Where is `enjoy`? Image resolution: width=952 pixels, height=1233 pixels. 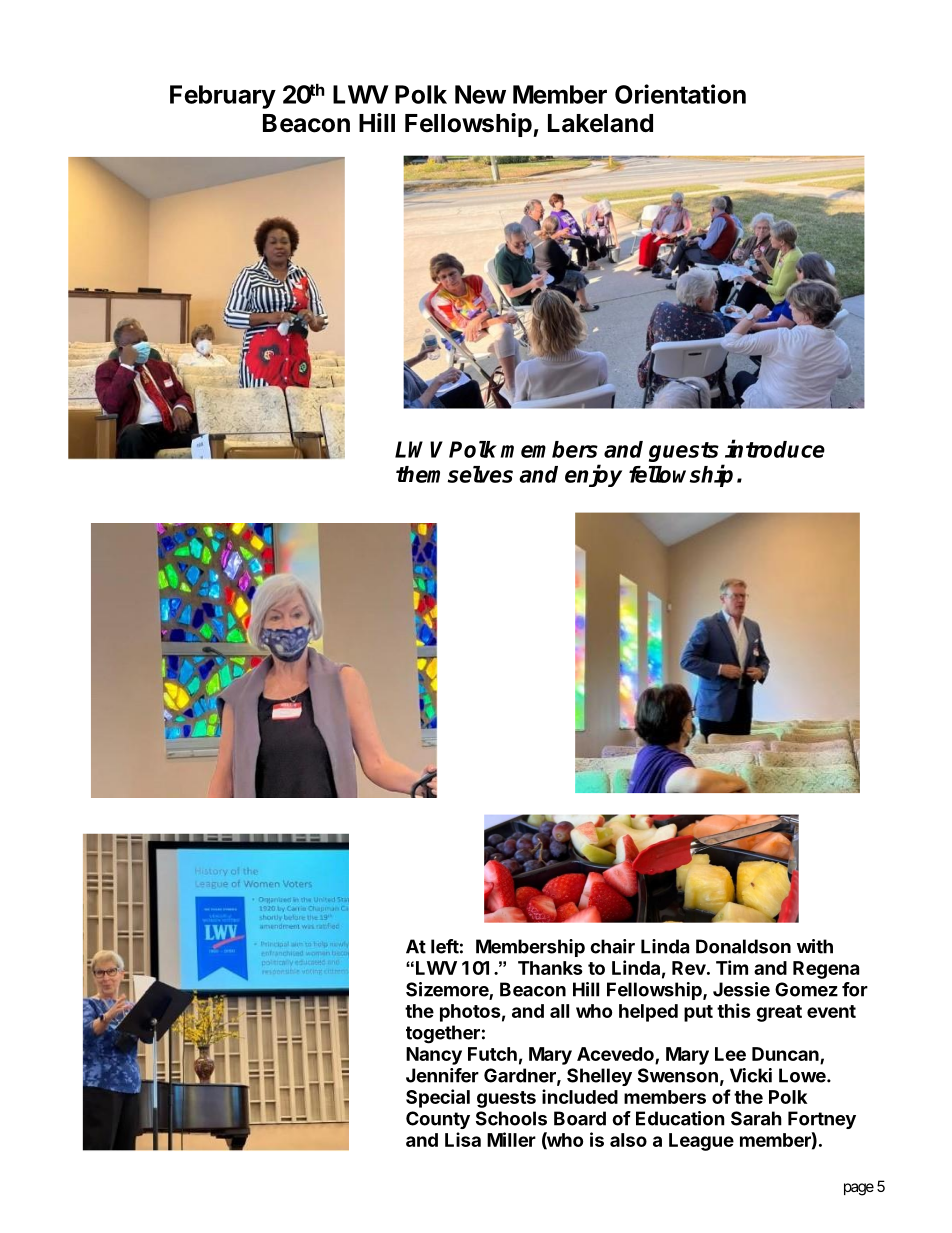
enjoy is located at coordinates (593, 475).
